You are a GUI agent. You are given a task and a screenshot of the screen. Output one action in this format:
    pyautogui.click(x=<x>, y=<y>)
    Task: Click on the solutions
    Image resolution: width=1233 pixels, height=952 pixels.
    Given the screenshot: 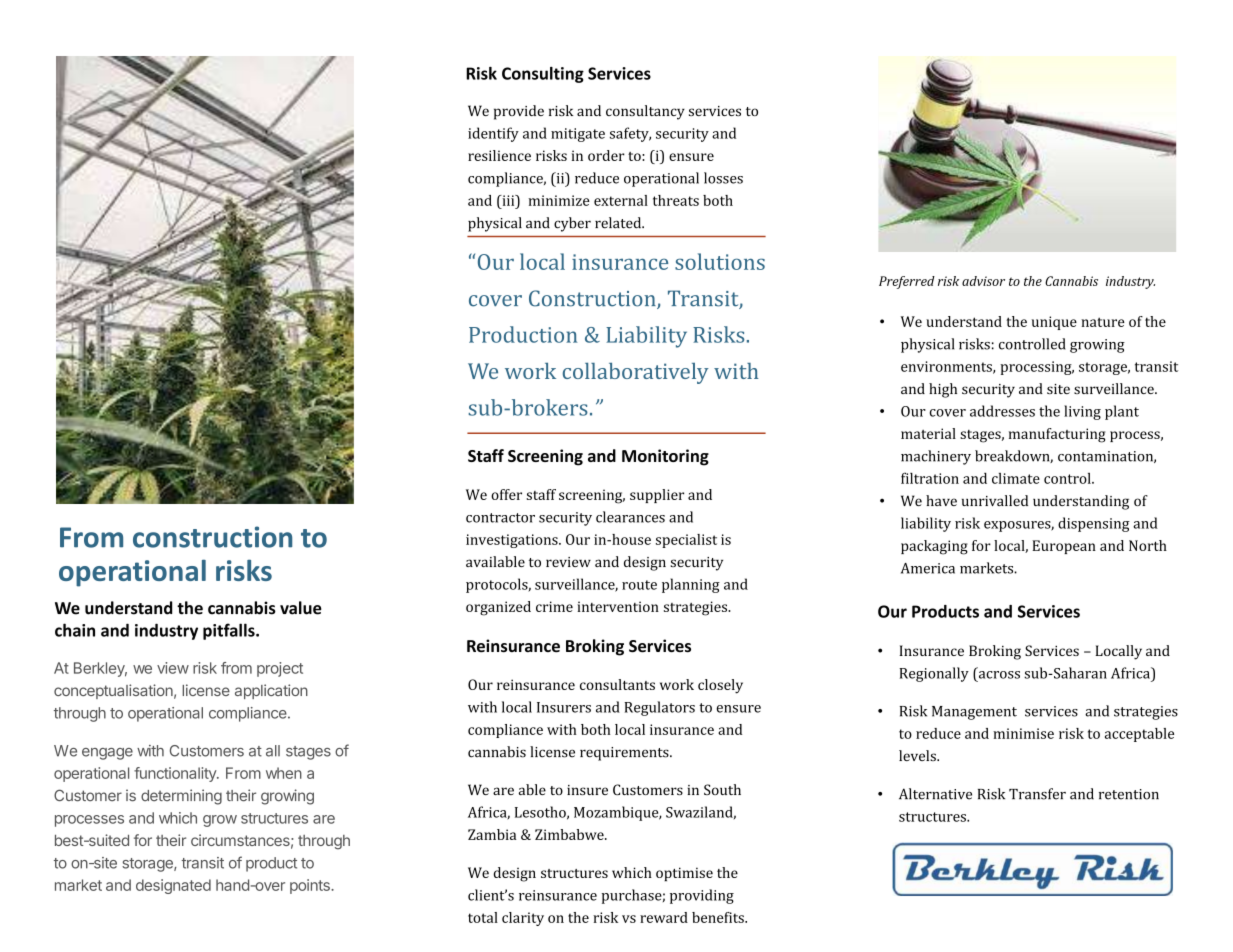 What is the action you would take?
    pyautogui.click(x=720, y=261)
